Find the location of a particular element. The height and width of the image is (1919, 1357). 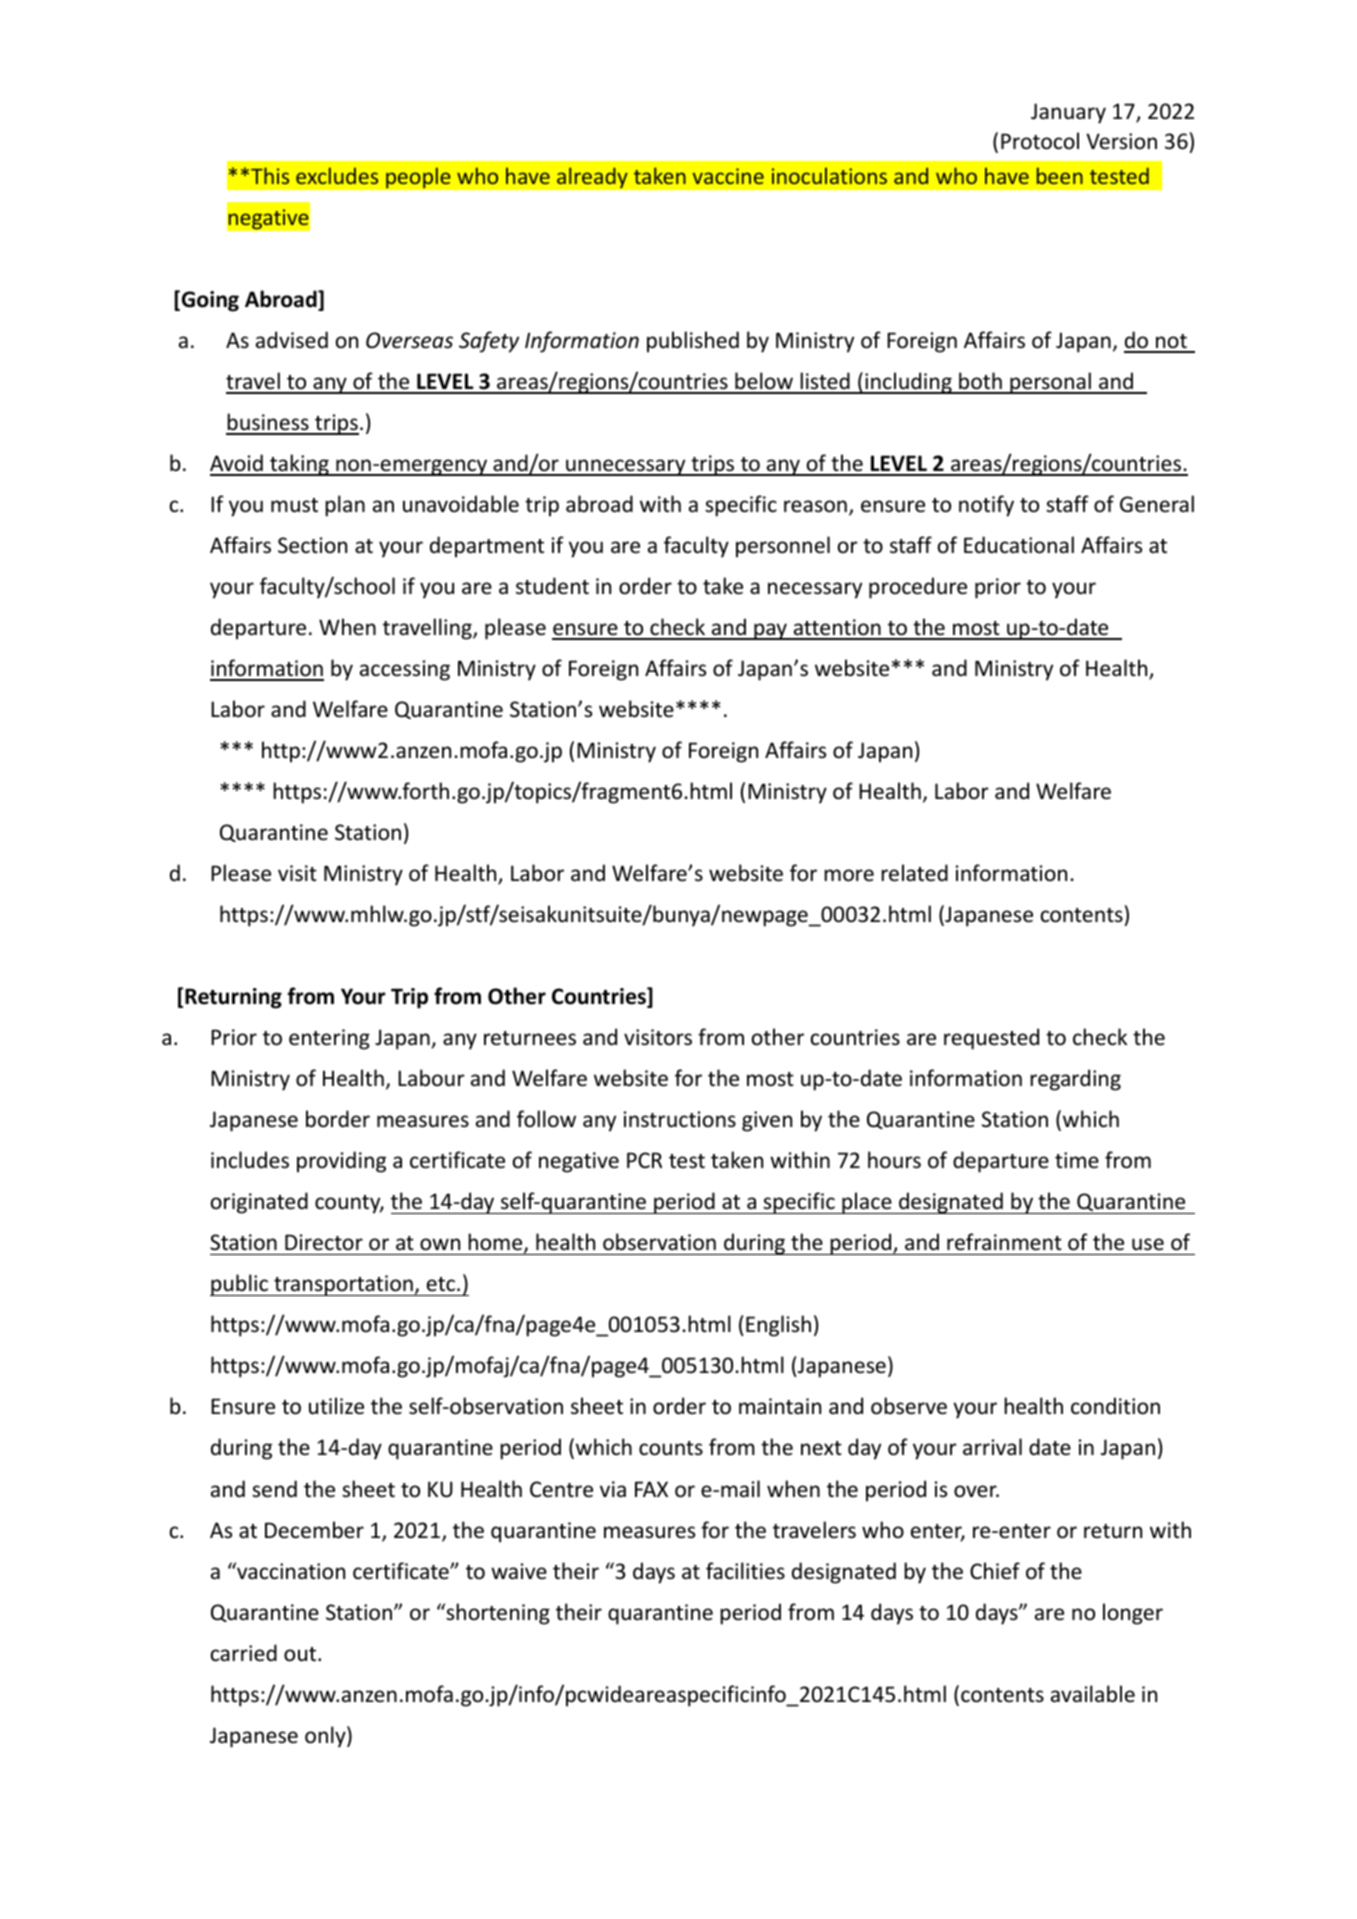

accessing is located at coordinates (405, 670).
